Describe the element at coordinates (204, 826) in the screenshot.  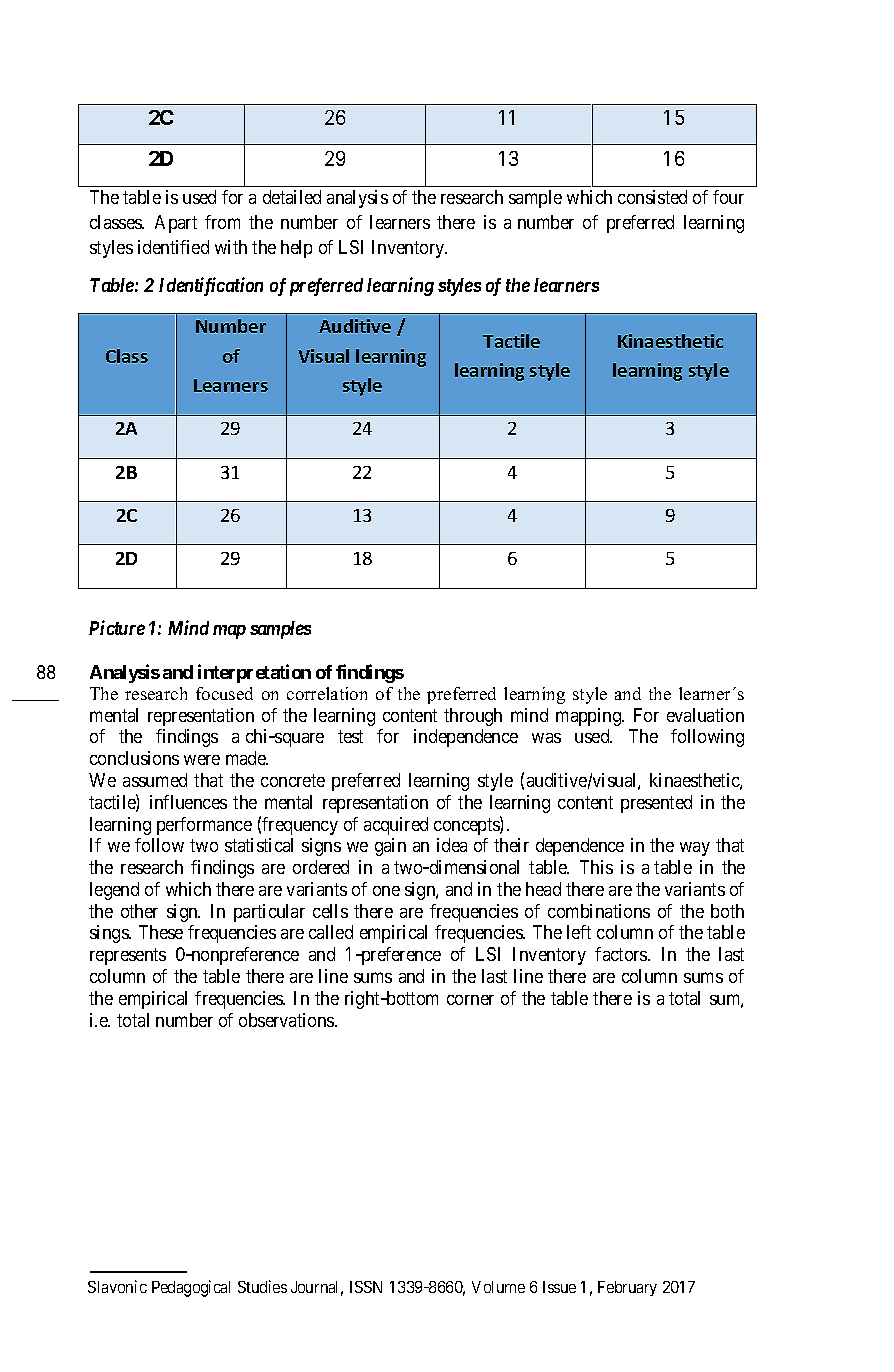
I see `performance` at that location.
